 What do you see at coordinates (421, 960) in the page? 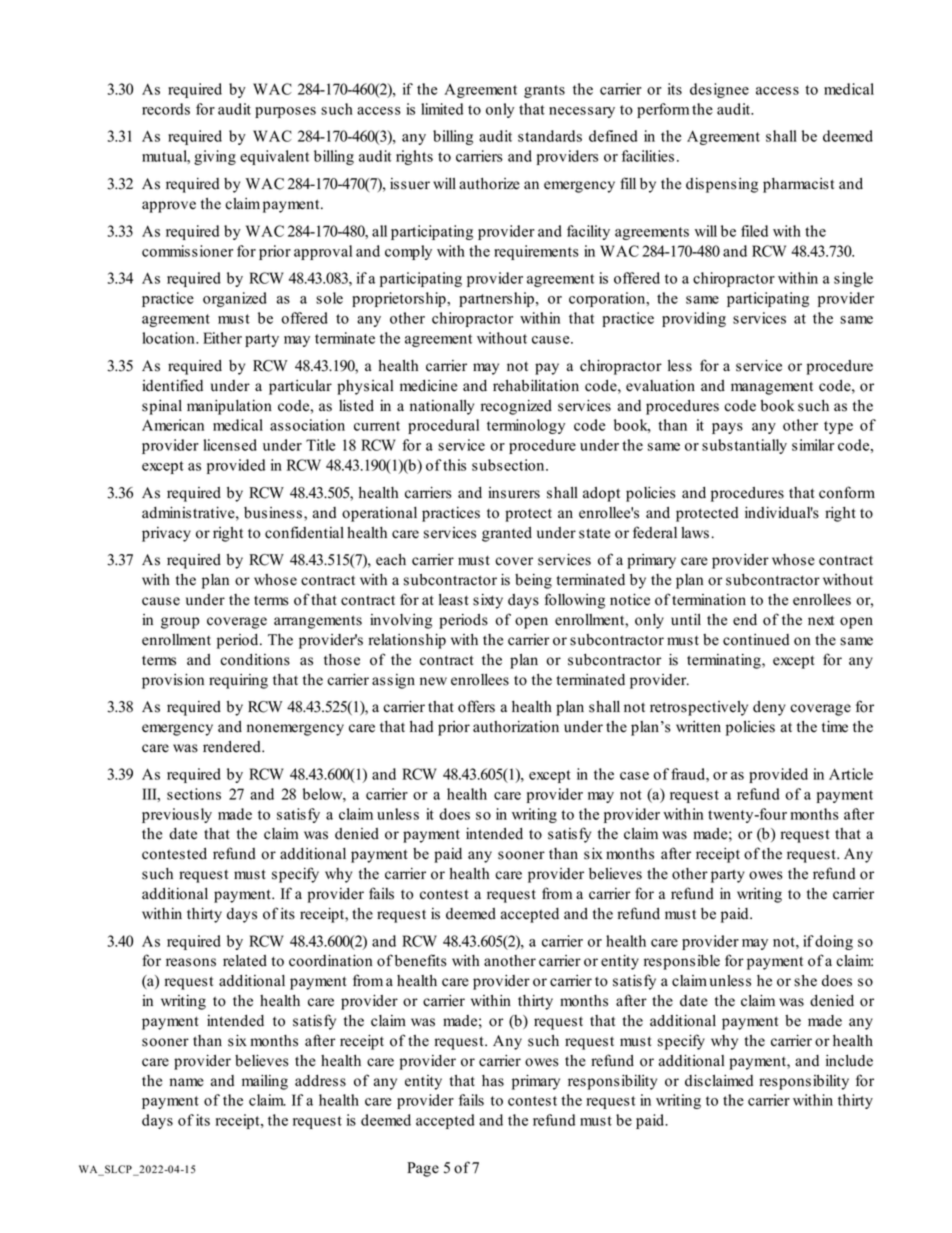
I see `benefits` at bounding box center [421, 960].
